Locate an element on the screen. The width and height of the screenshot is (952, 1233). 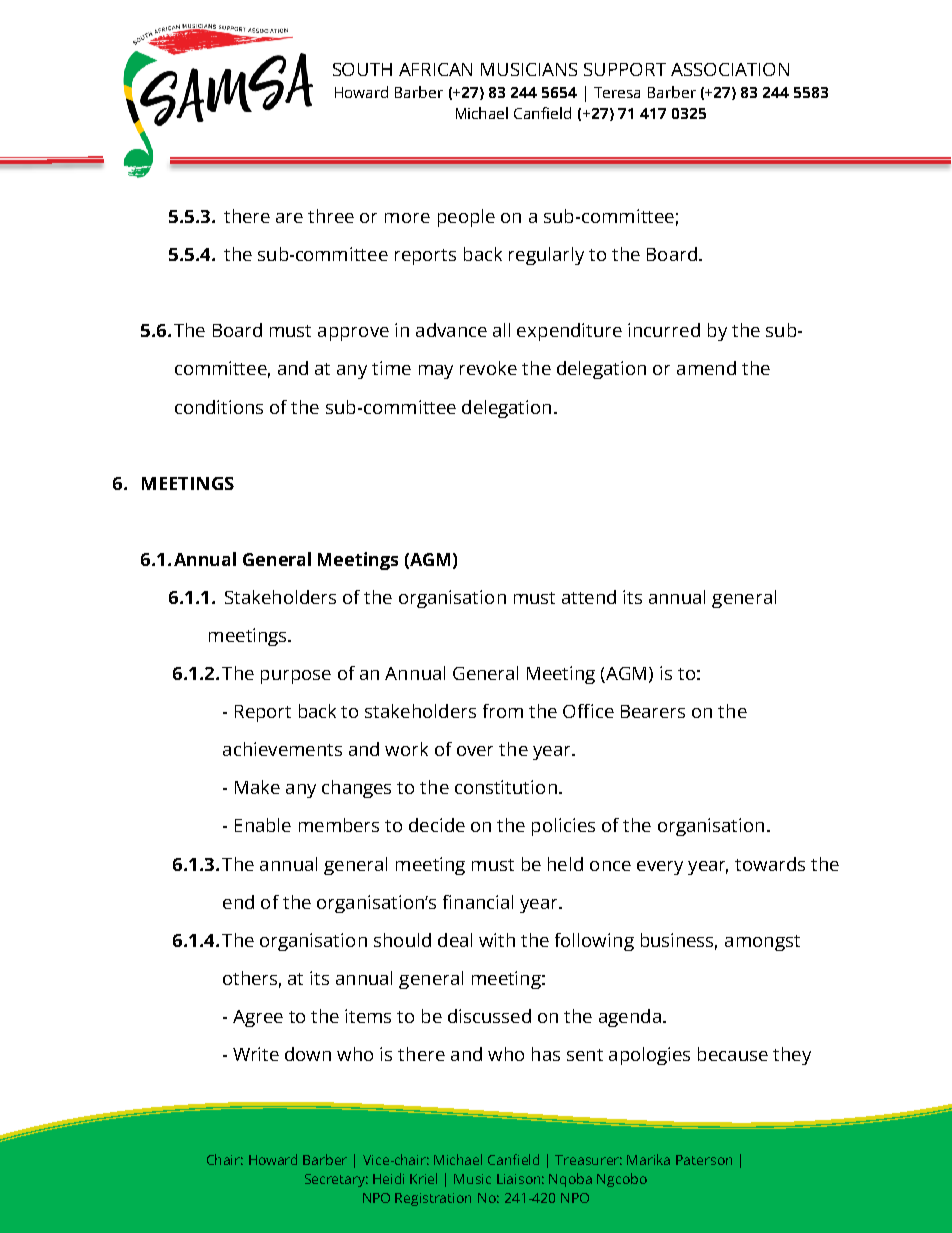
AFRICAN is located at coordinates (435, 69).
